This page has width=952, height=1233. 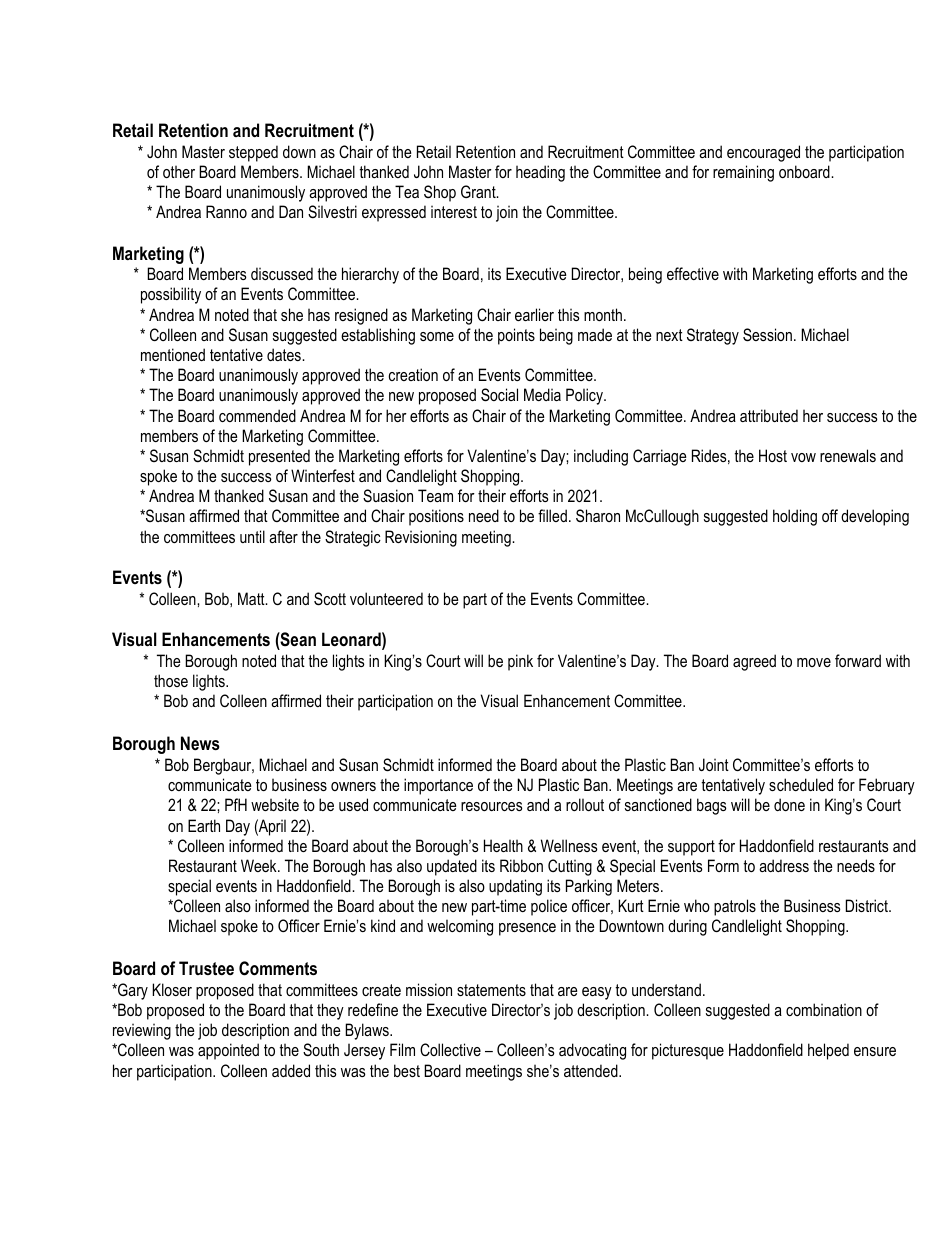 I want to click on resources, so click(x=492, y=806).
